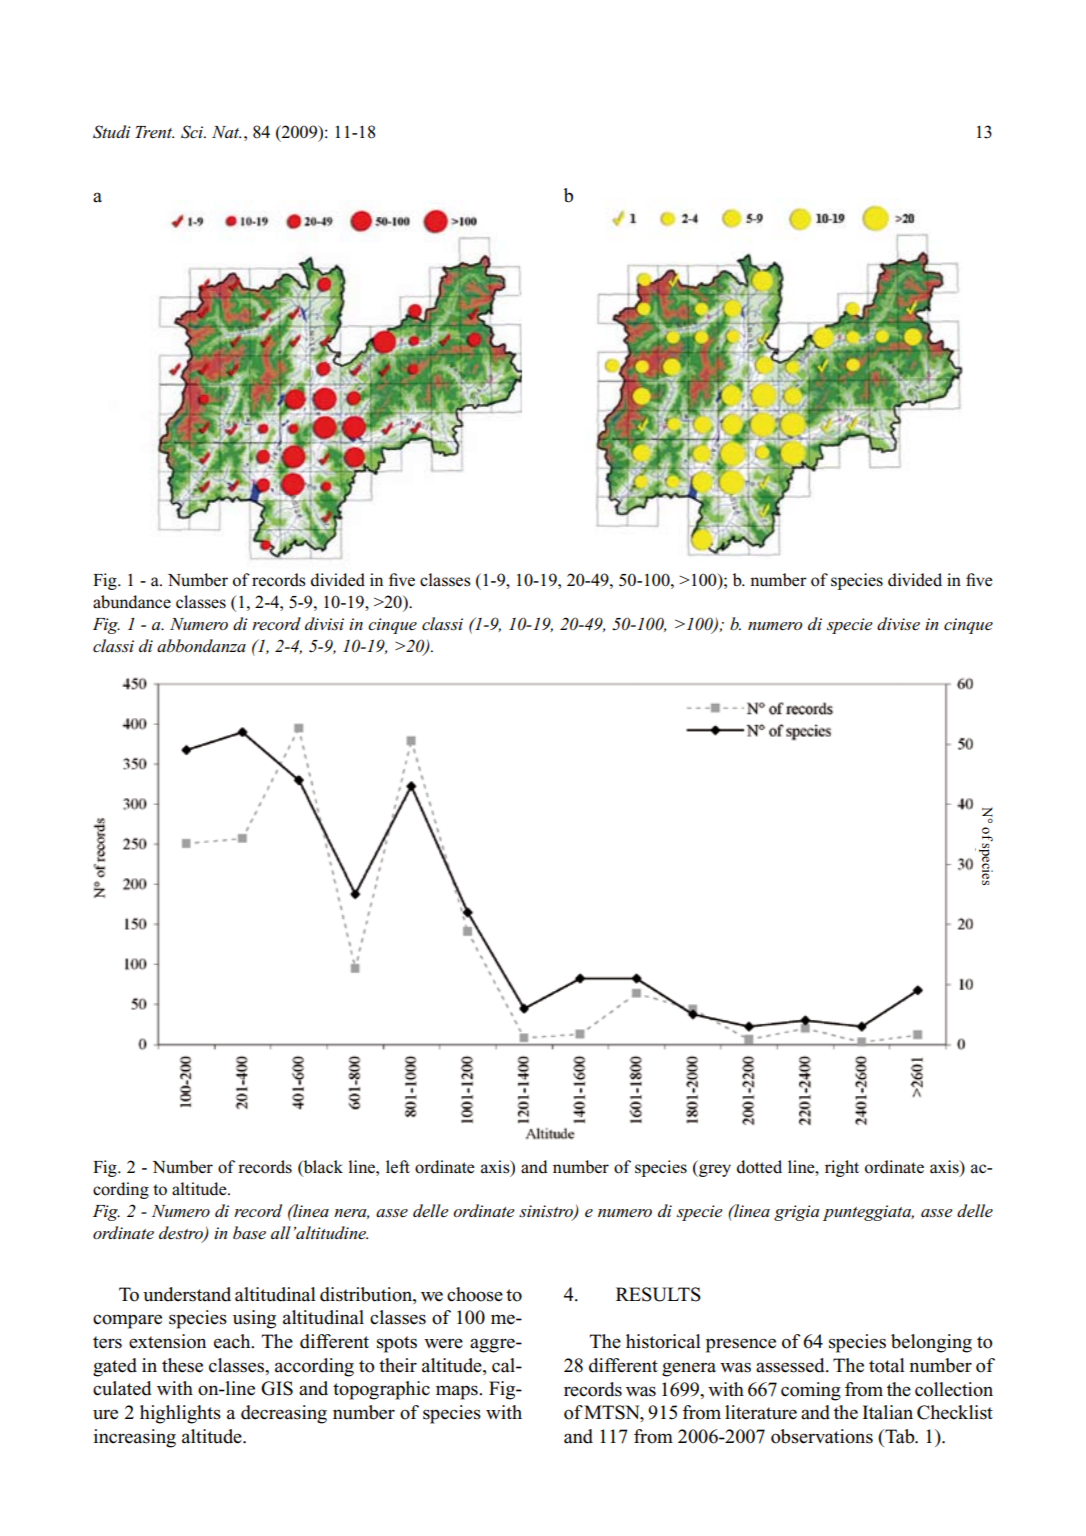 The width and height of the screenshot is (1086, 1536). What do you see at coordinates (132, 602) in the screenshot?
I see `abundance` at bounding box center [132, 602].
